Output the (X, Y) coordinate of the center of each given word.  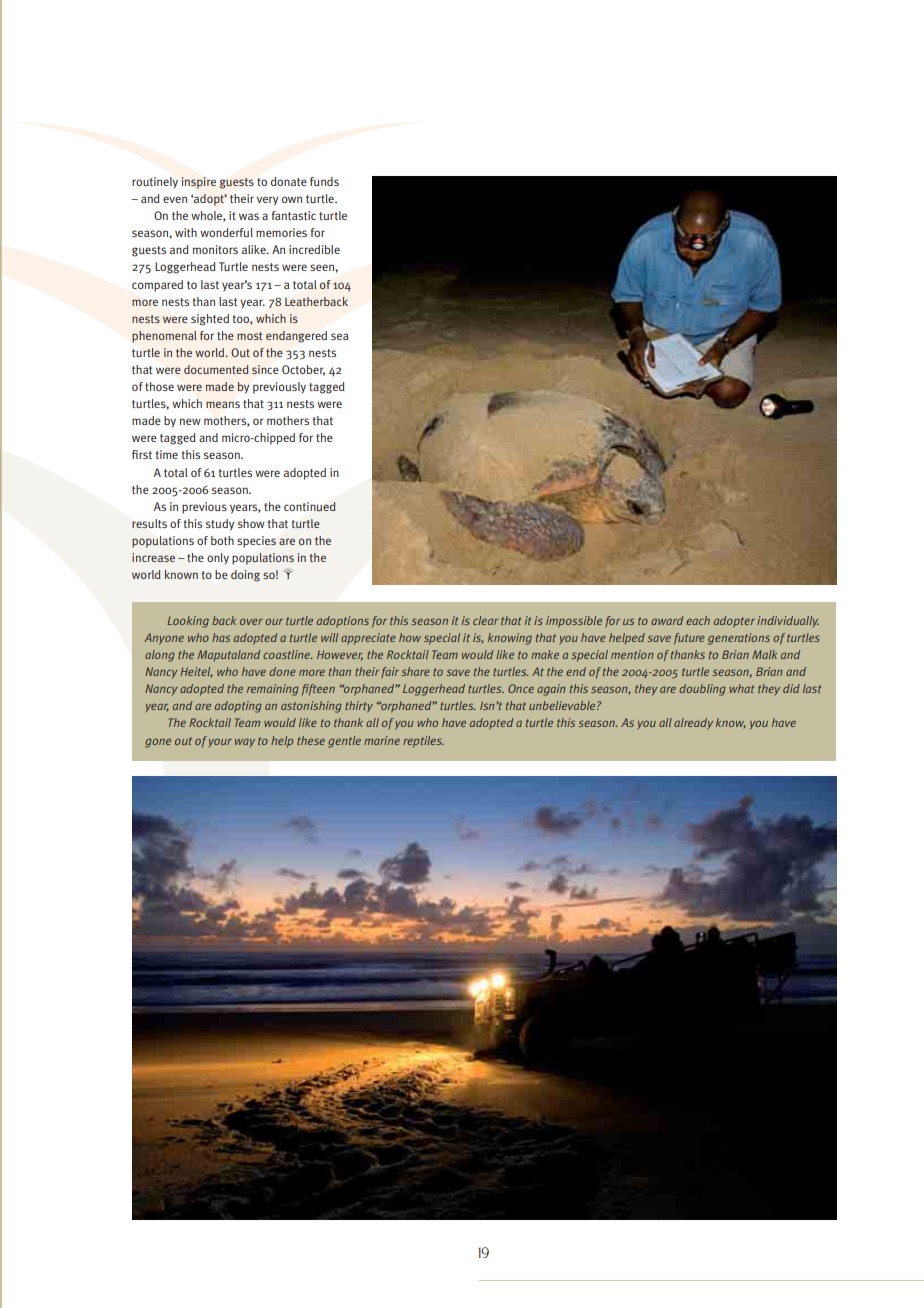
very (267, 201)
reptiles (423, 742)
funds (324, 181)
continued (310, 507)
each (698, 620)
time (167, 454)
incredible (314, 249)
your (220, 743)
